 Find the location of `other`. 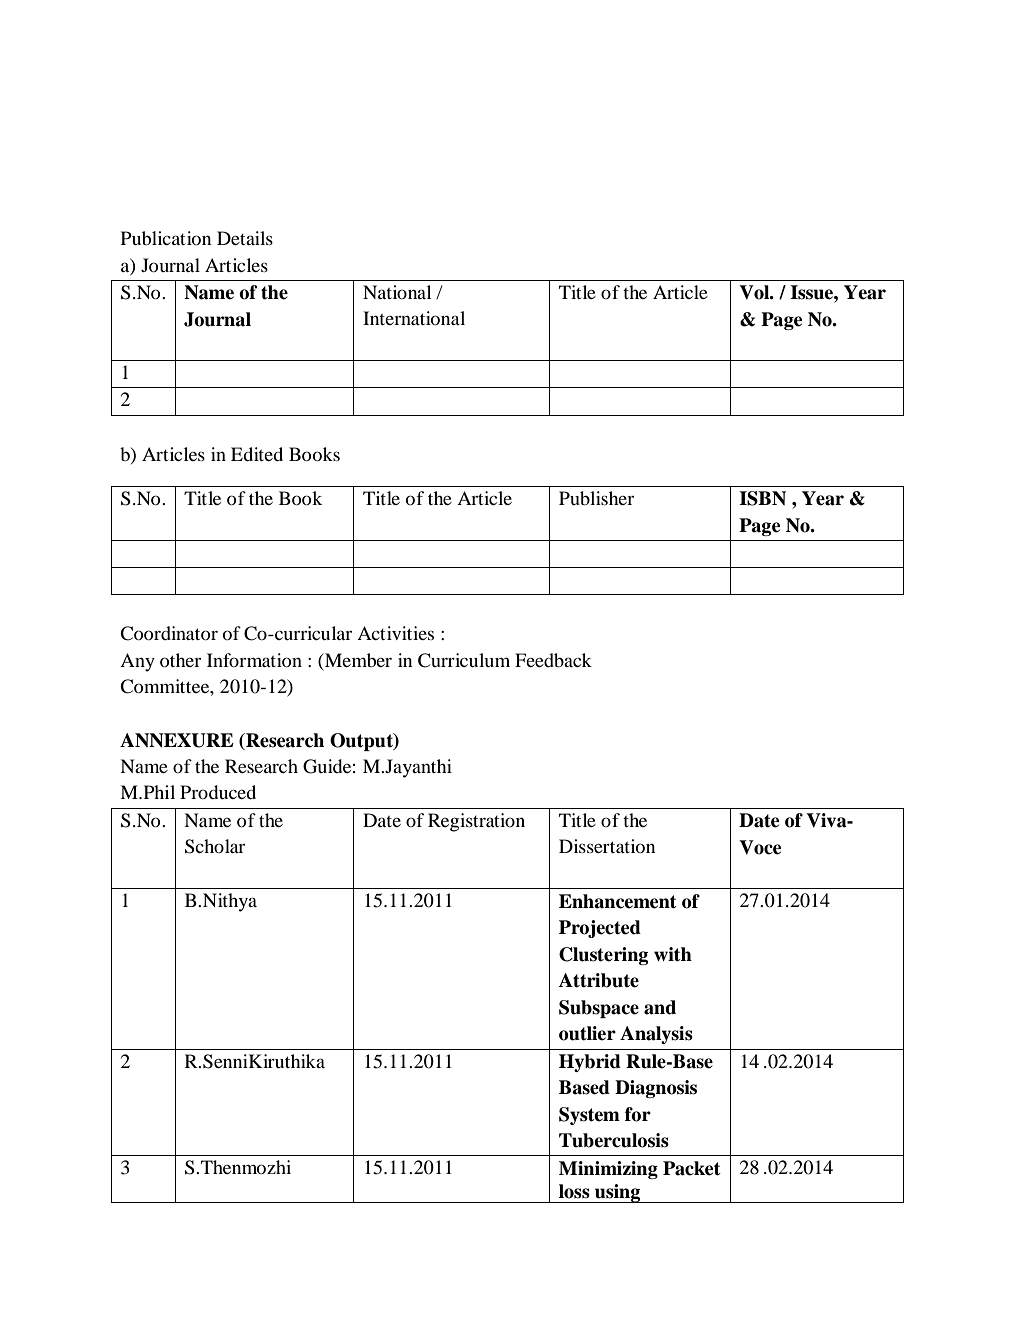

other is located at coordinates (180, 660).
